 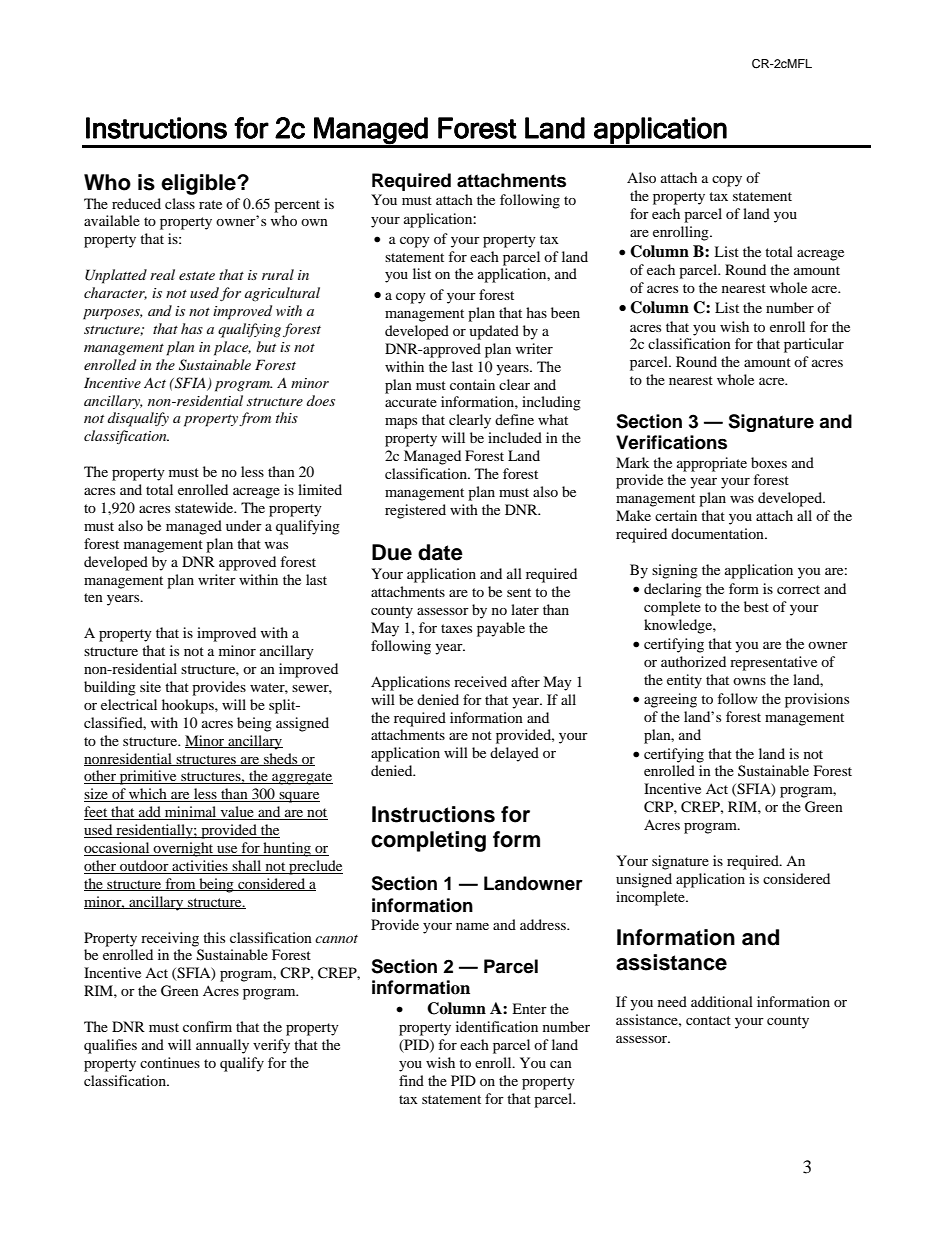 I want to click on primitive, so click(x=148, y=777).
